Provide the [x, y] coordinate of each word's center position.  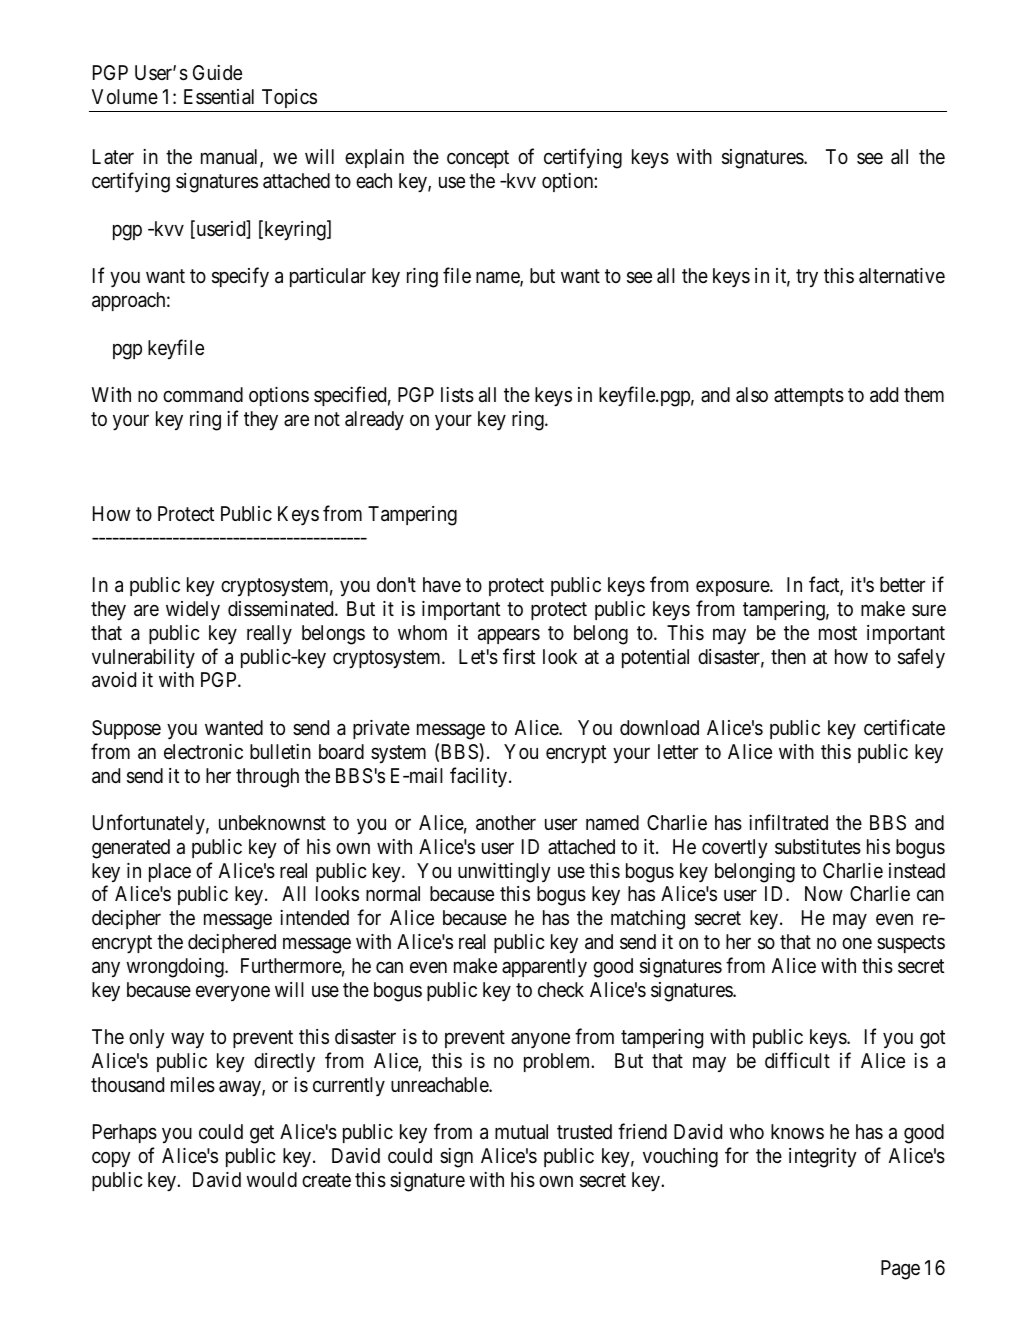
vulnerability [143, 658]
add [884, 395]
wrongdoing [176, 968]
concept [478, 159]
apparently [544, 967]
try [807, 278]
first [519, 656]
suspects [911, 944]
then [788, 656]
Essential [219, 97]
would [271, 1179]
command [203, 394]
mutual [521, 1132]
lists [457, 395]
